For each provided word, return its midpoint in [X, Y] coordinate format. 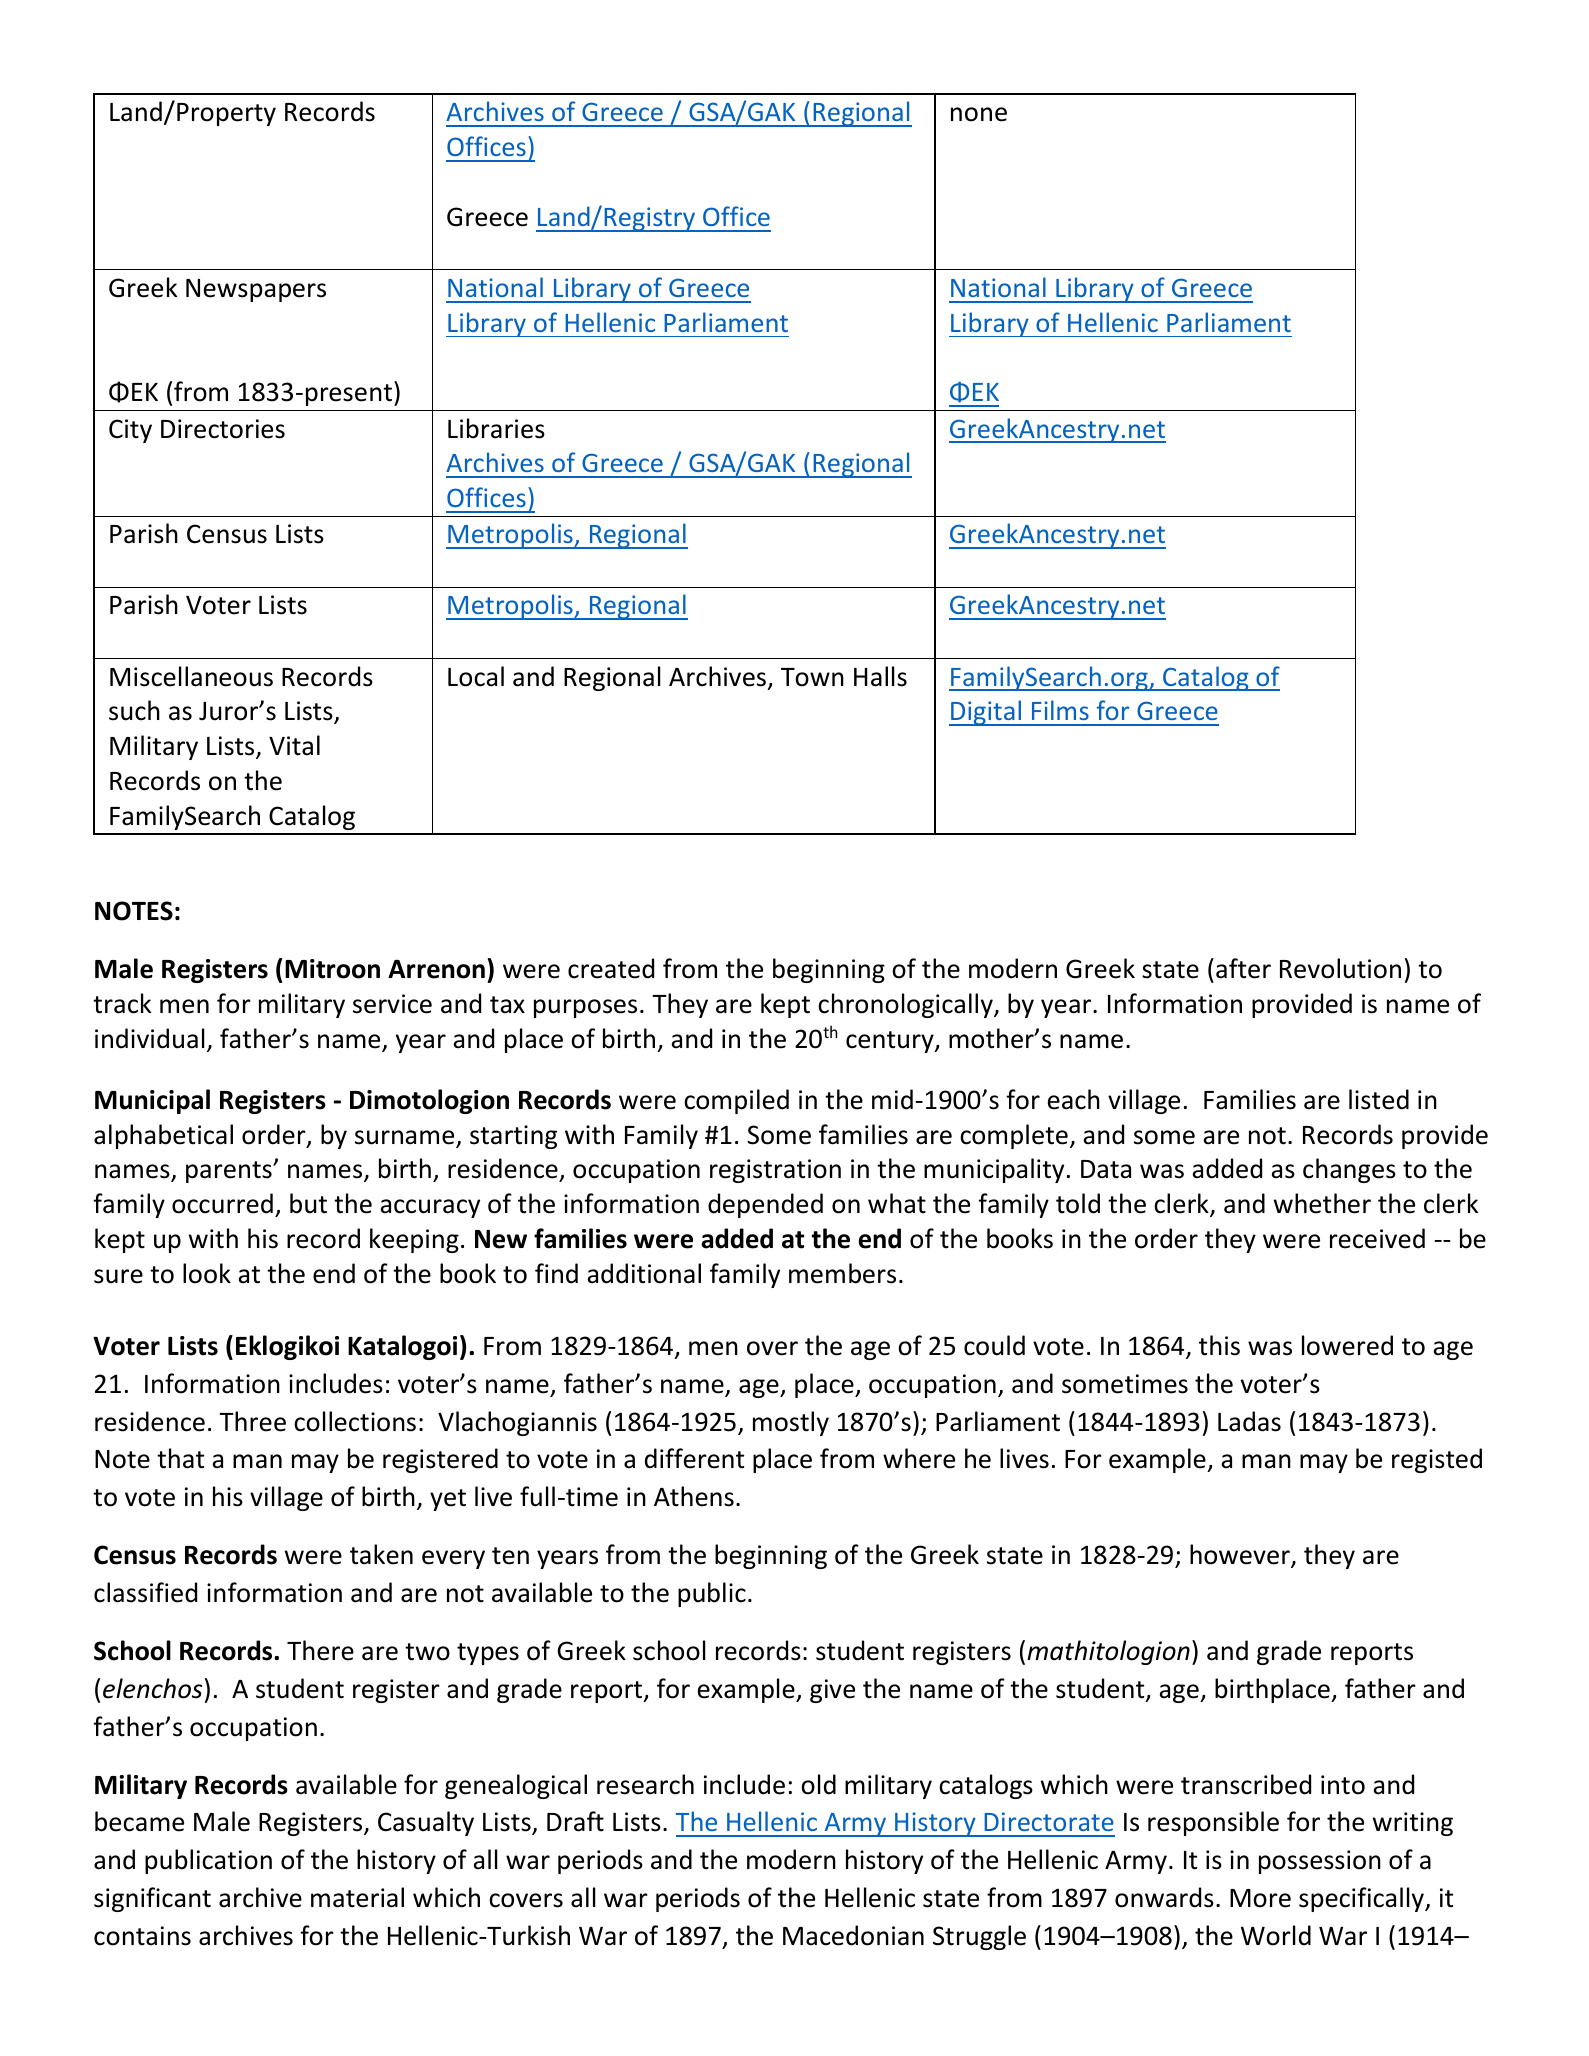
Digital [986, 713]
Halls [880, 676]
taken [381, 1554]
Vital [294, 745]
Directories [223, 429]
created [611, 968]
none [979, 114]
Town [812, 677]
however [1241, 1555]
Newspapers [256, 290]
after [1243, 968]
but [308, 1203]
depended [765, 1205]
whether [1322, 1203]
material [357, 1897]
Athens [694, 1496]
